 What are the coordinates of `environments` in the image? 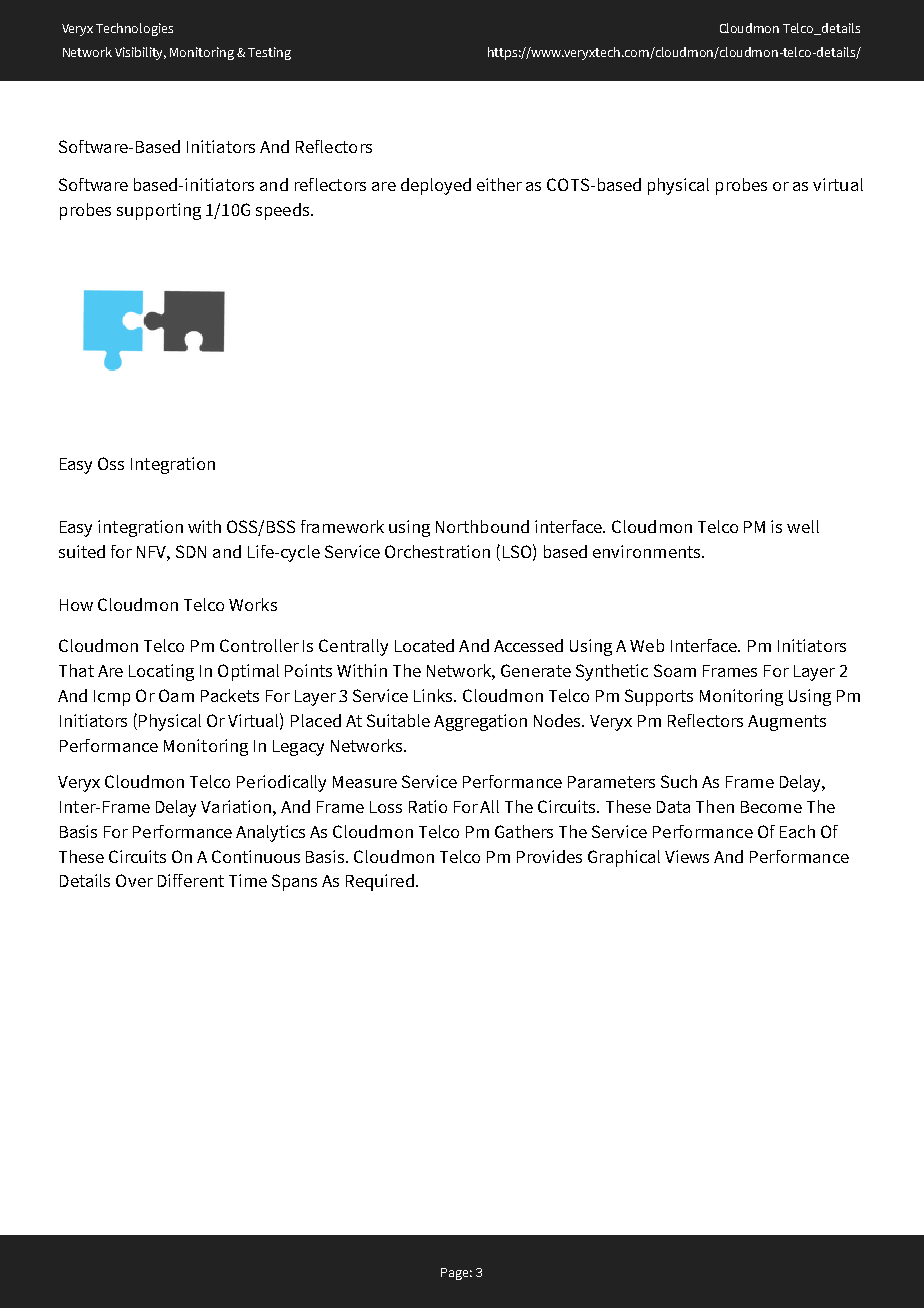 It's located at (648, 551).
